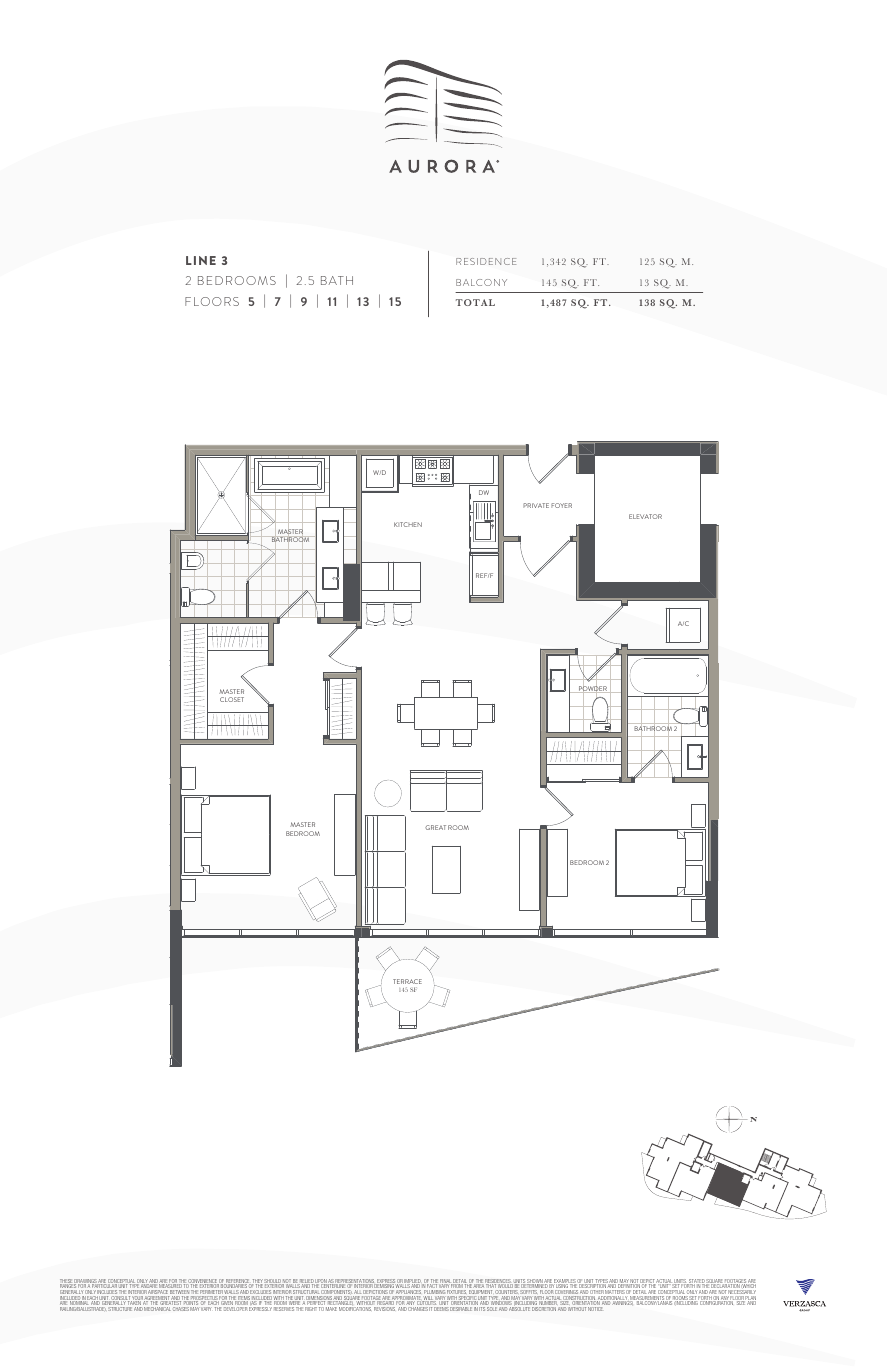 The image size is (887, 1372). Describe the element at coordinates (66, 1282) in the screenshot. I see `THESE` at that location.
